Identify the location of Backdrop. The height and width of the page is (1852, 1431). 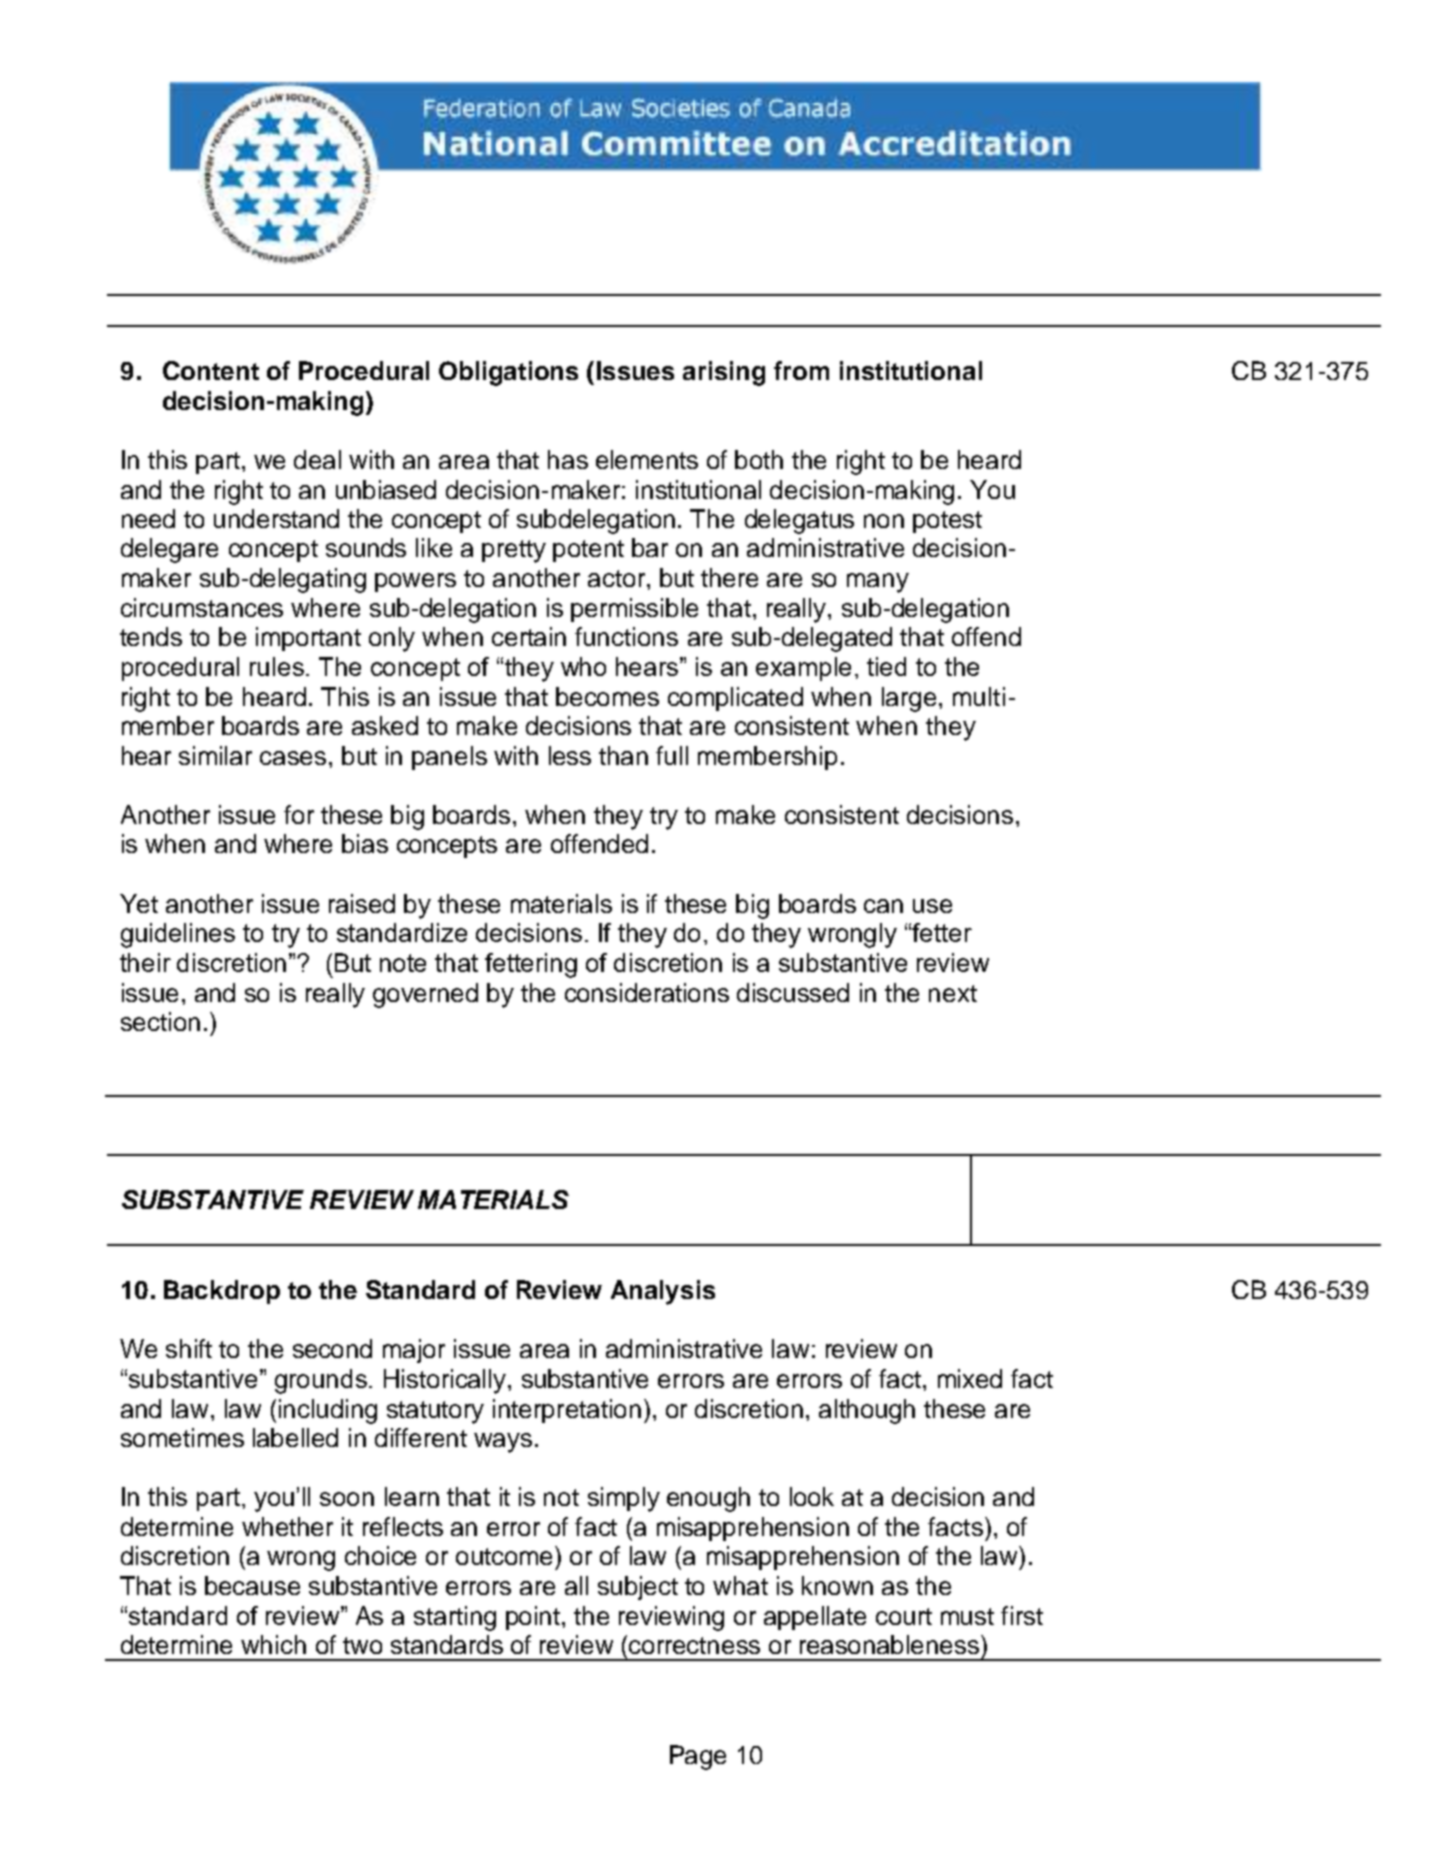
(222, 1292).
